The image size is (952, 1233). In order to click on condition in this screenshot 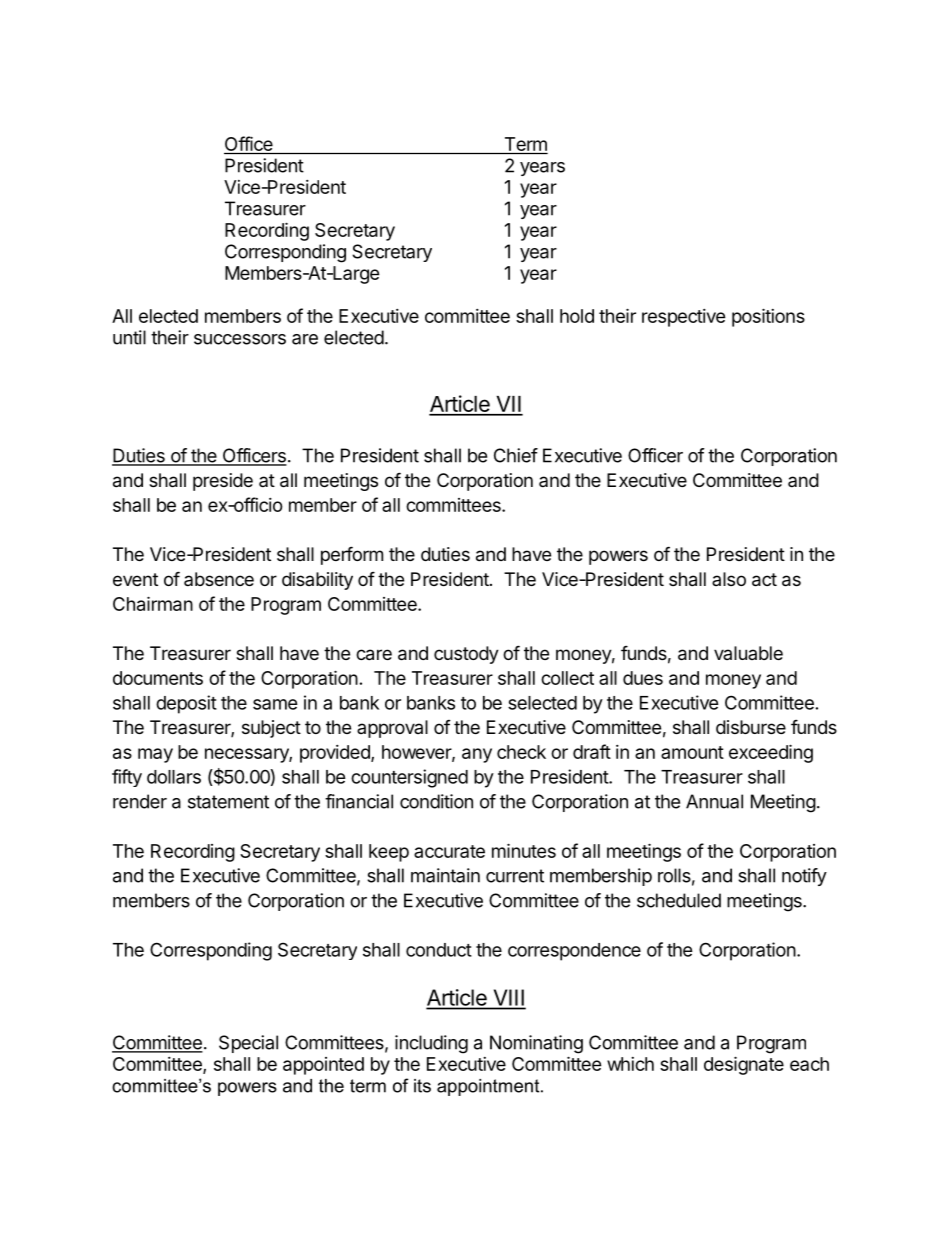, I will do `click(436, 801)`.
